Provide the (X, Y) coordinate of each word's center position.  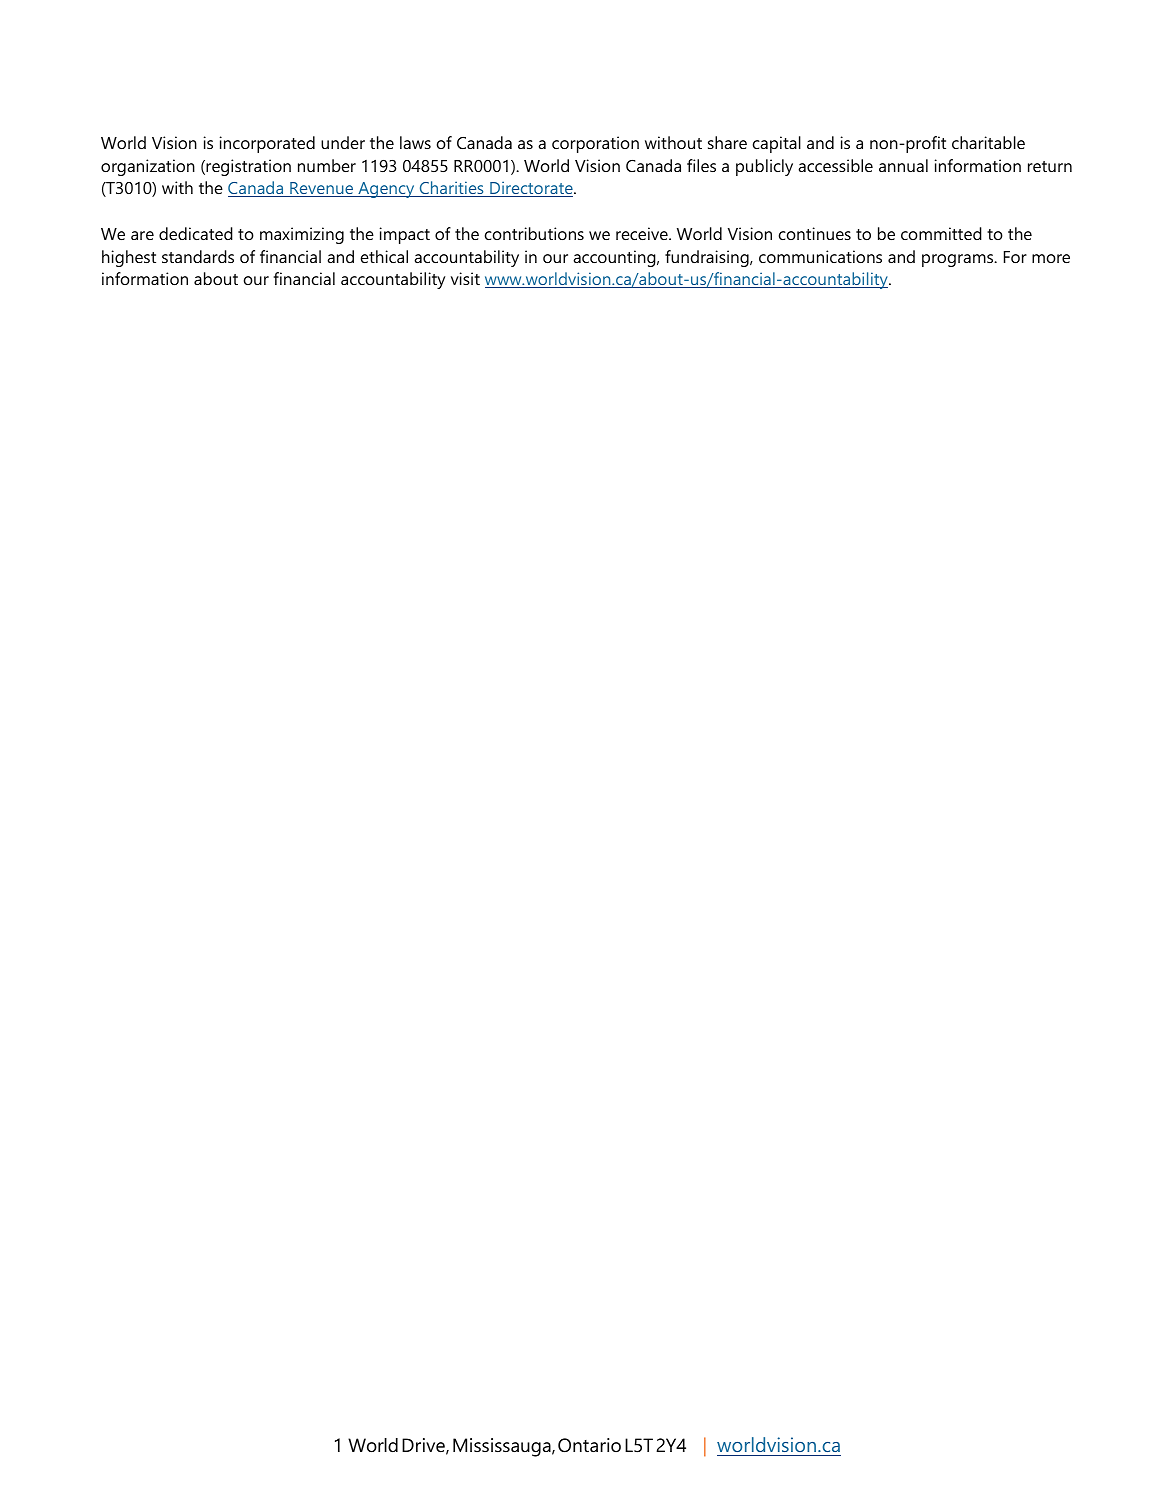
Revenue (322, 189)
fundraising (708, 258)
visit (465, 278)
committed (941, 233)
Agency (386, 190)
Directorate (531, 189)
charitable (988, 142)
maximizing (302, 235)
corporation (595, 144)
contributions (534, 233)
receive (643, 233)
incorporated (267, 144)
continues (815, 233)
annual (903, 165)
